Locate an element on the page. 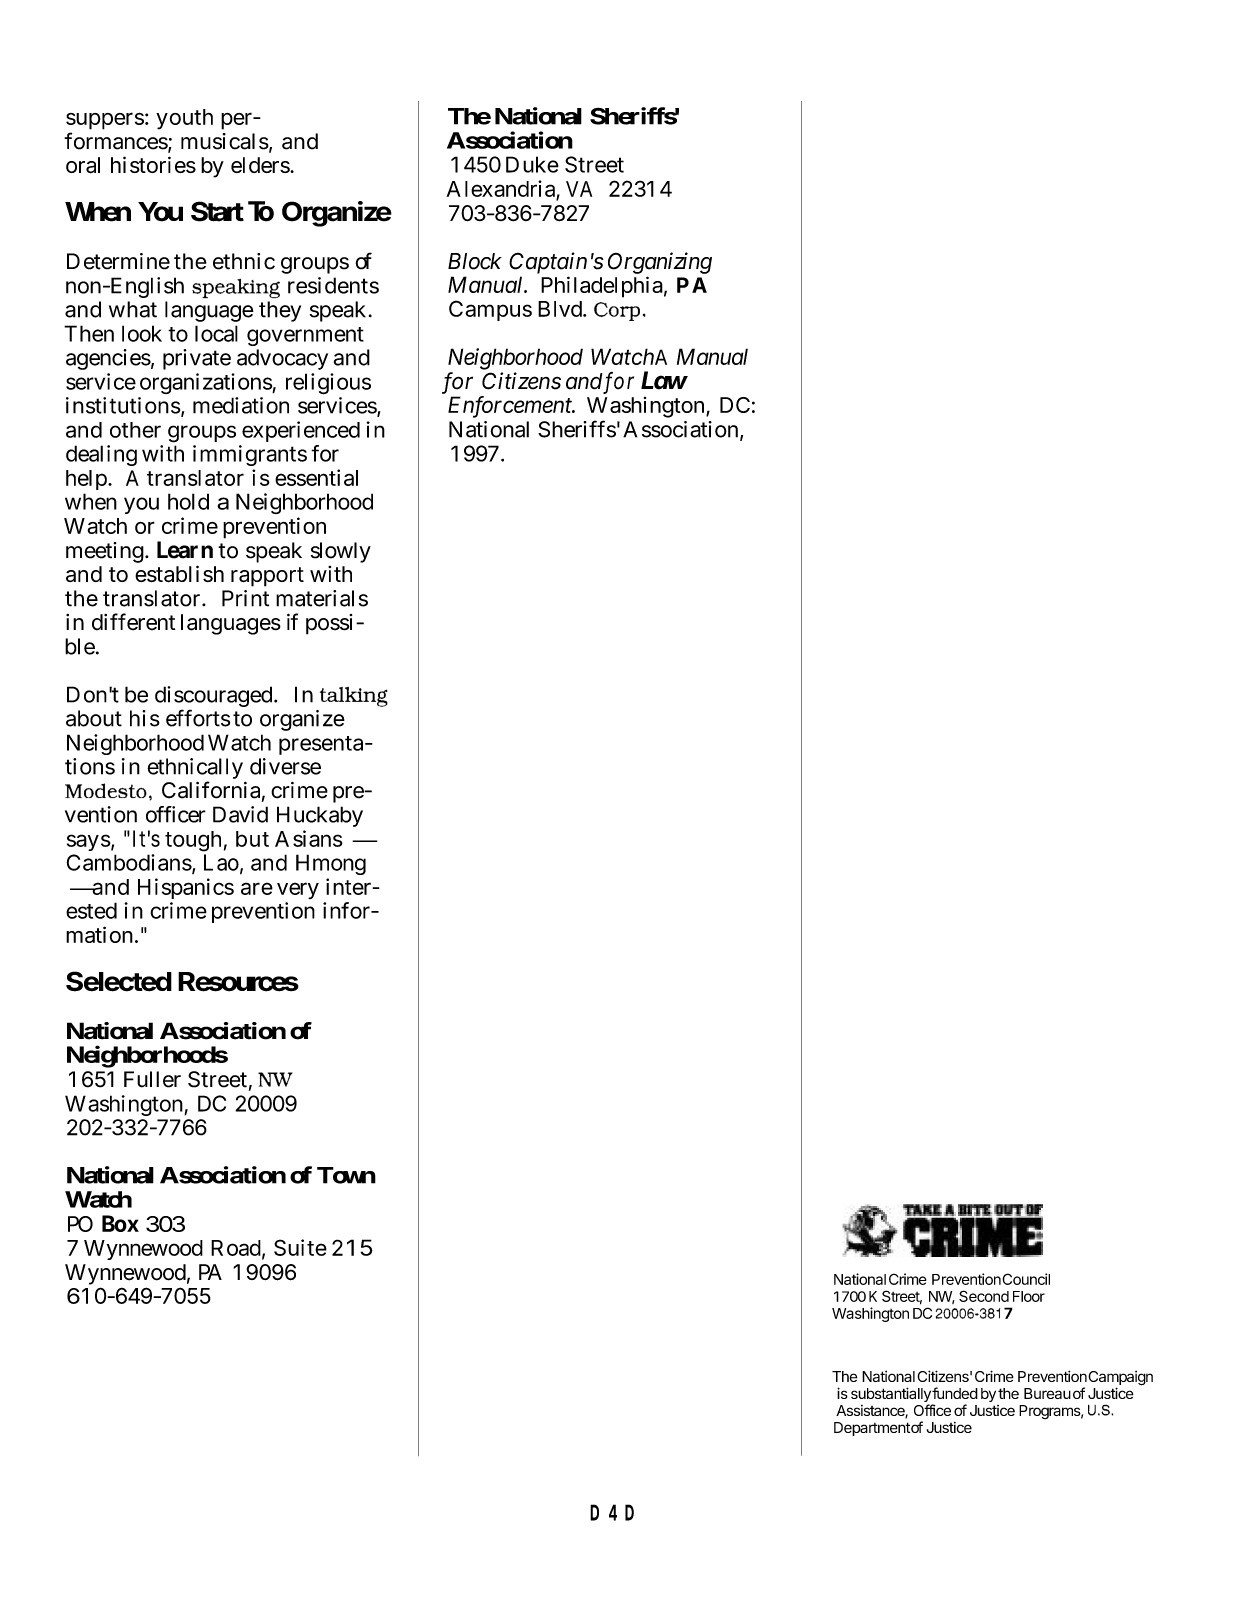  Learn is located at coordinates (185, 551).
